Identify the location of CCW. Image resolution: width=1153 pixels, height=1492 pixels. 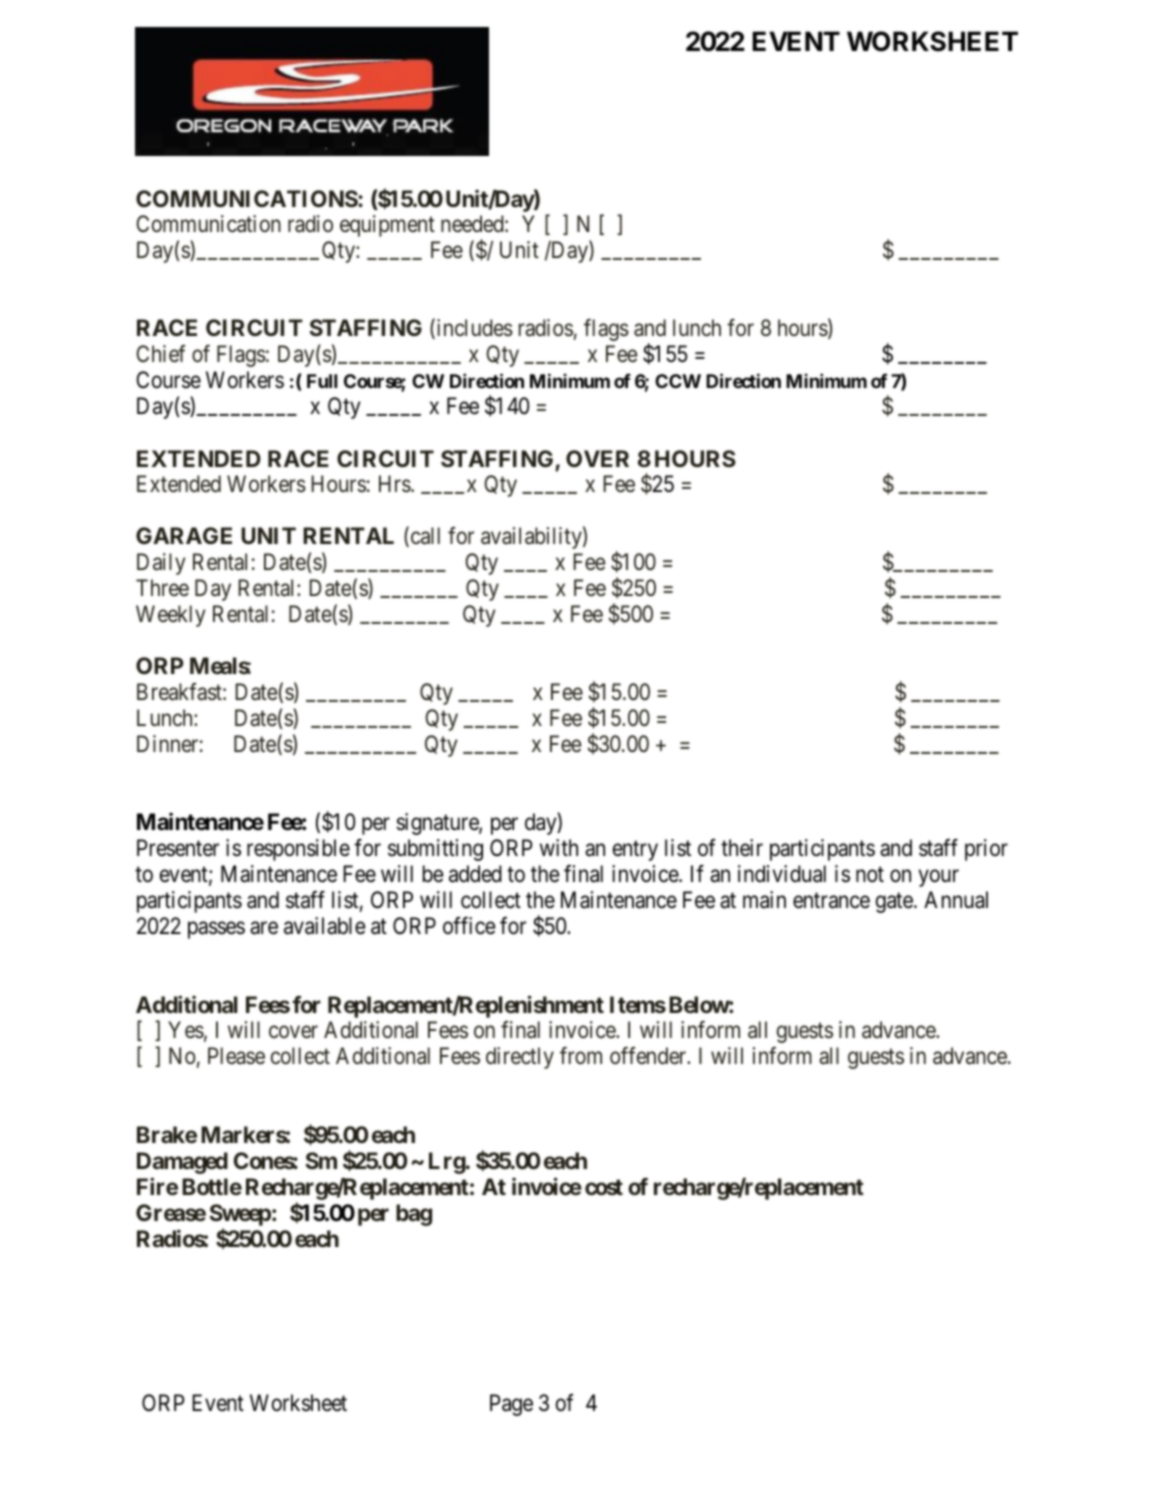
(678, 381).
